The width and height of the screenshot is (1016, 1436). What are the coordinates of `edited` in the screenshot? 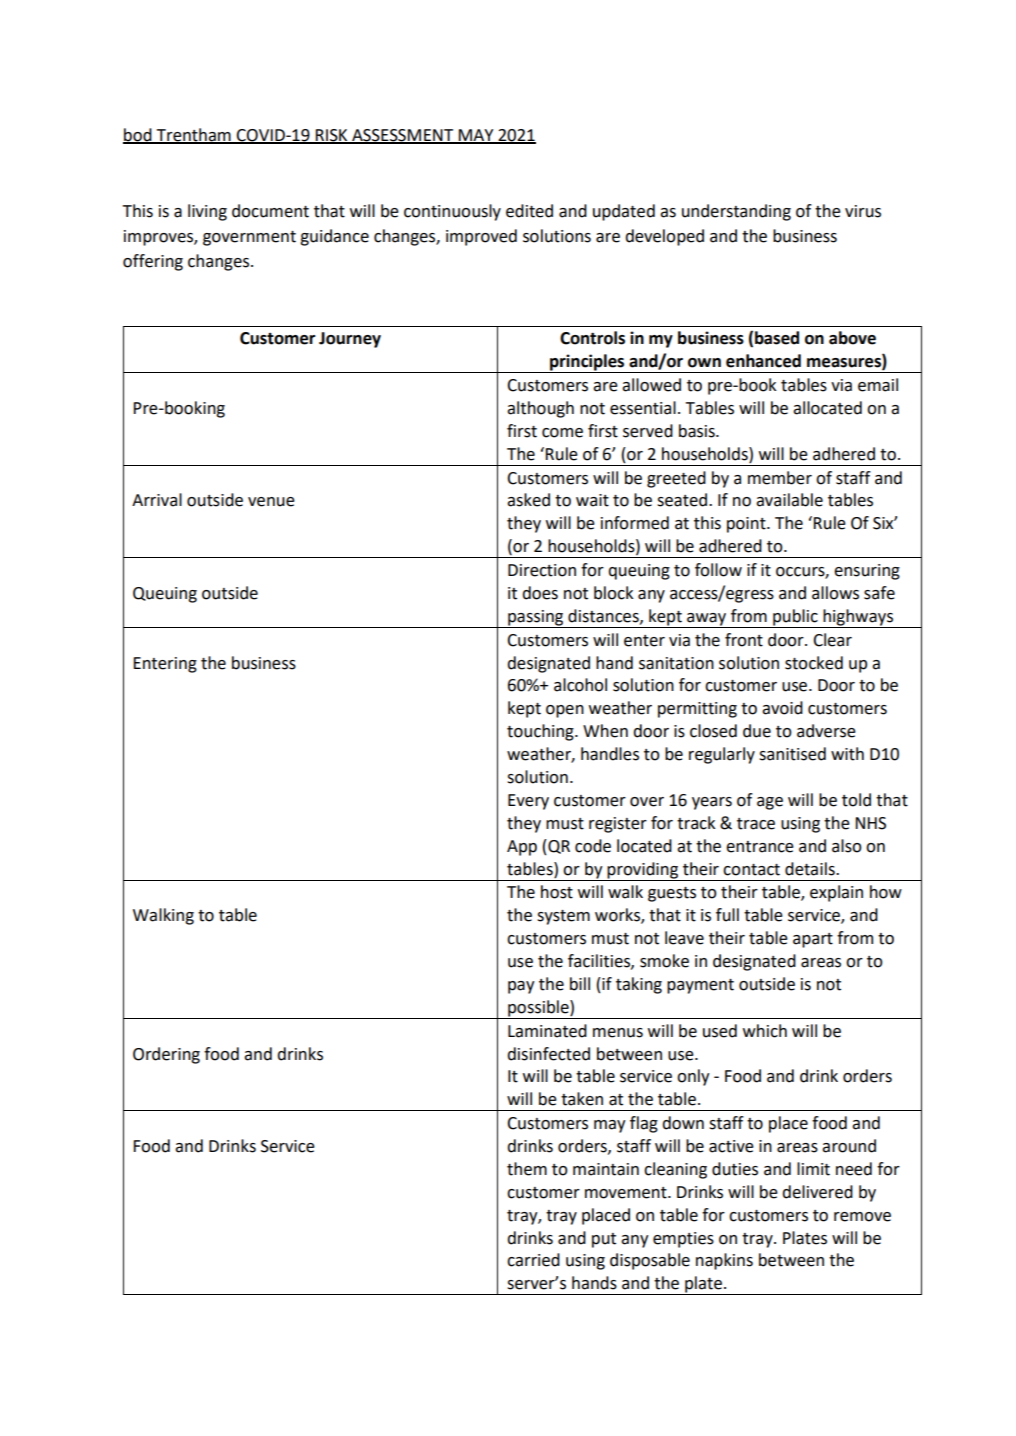 It's located at (529, 211).
